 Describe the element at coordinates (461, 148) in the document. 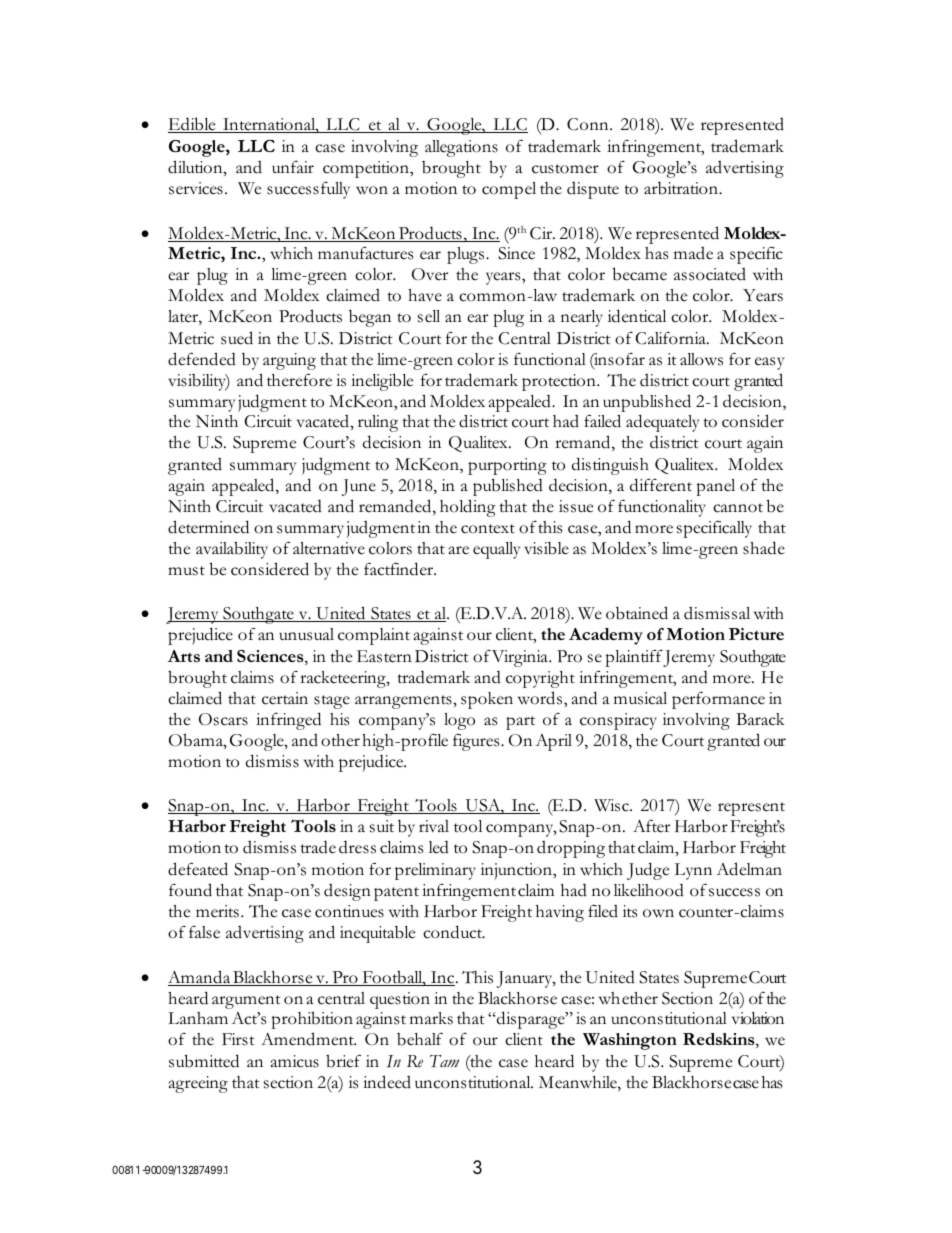

I see `allegations` at that location.
